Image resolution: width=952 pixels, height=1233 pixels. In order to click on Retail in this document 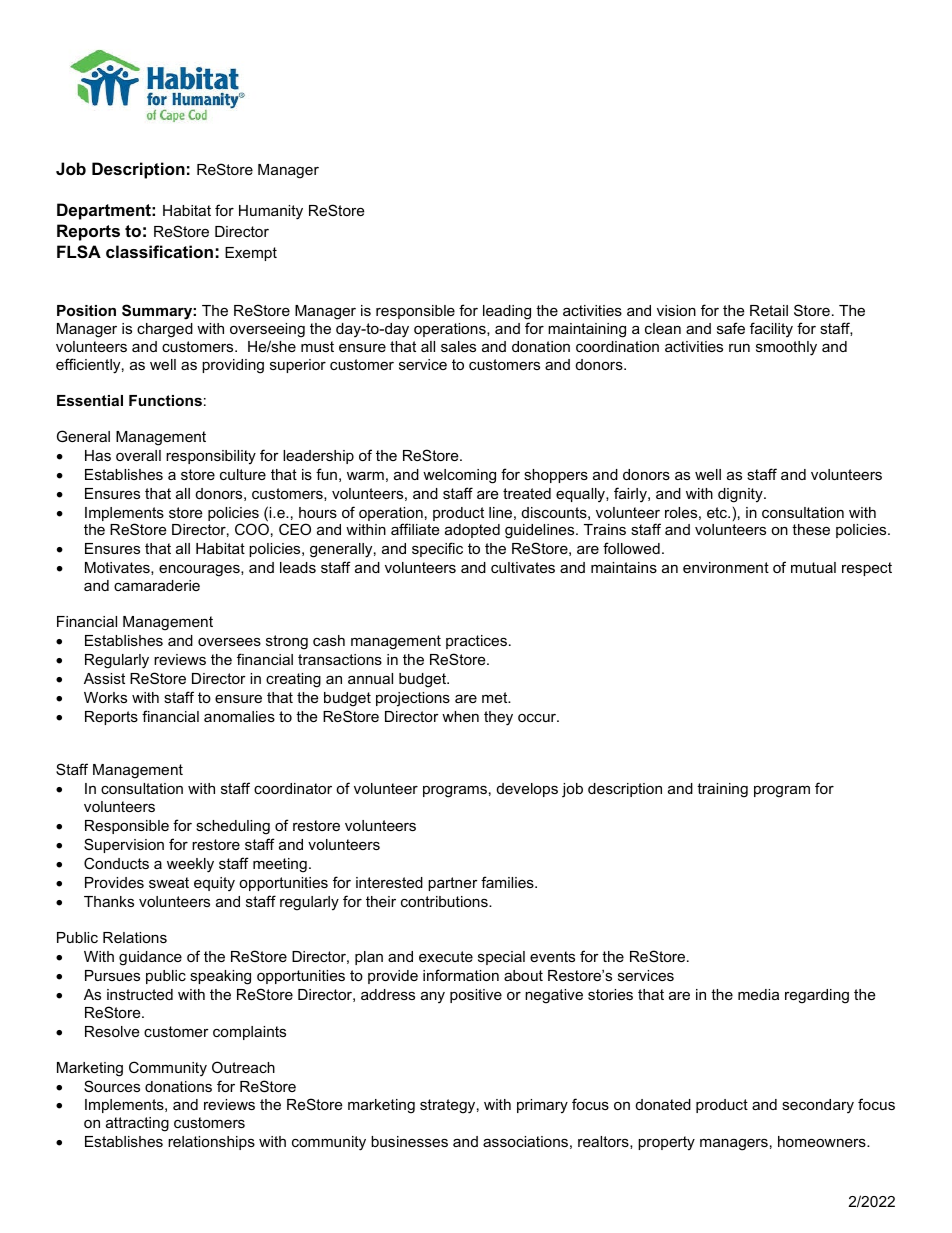, I will do `click(769, 310)`.
